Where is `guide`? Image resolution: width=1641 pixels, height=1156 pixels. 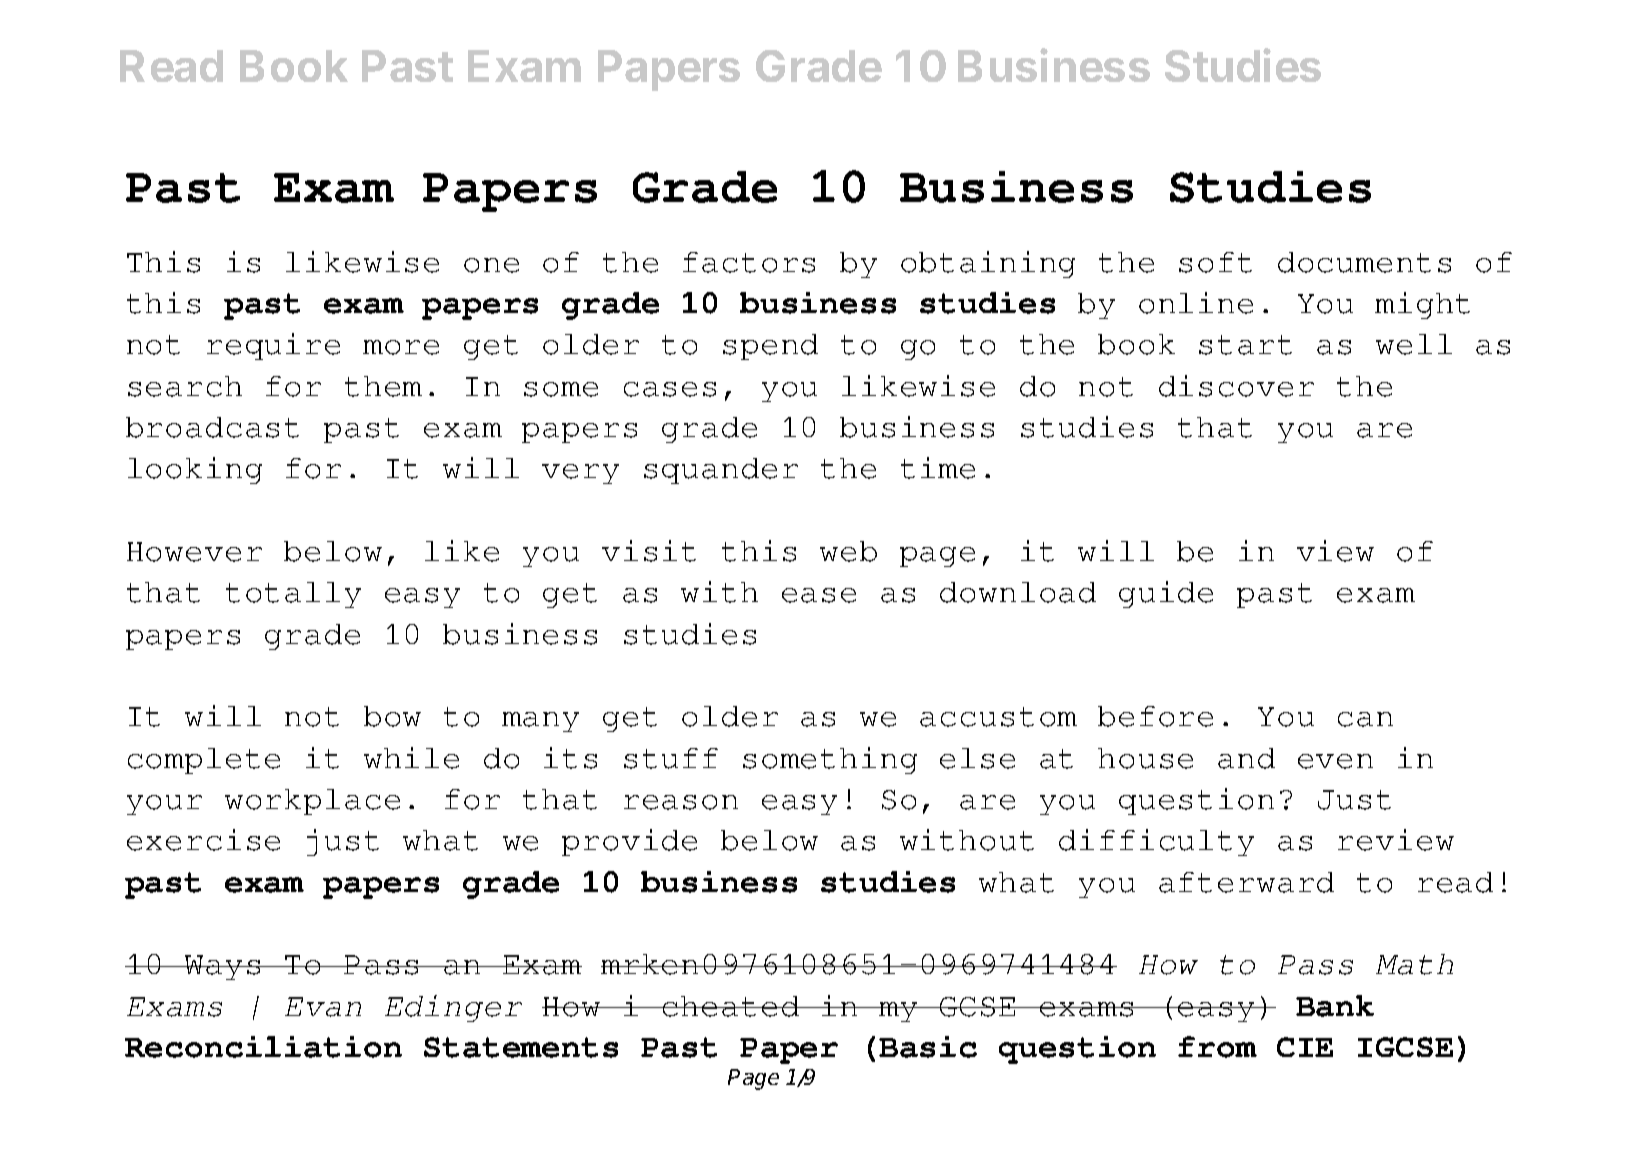 guide is located at coordinates (1166, 594).
